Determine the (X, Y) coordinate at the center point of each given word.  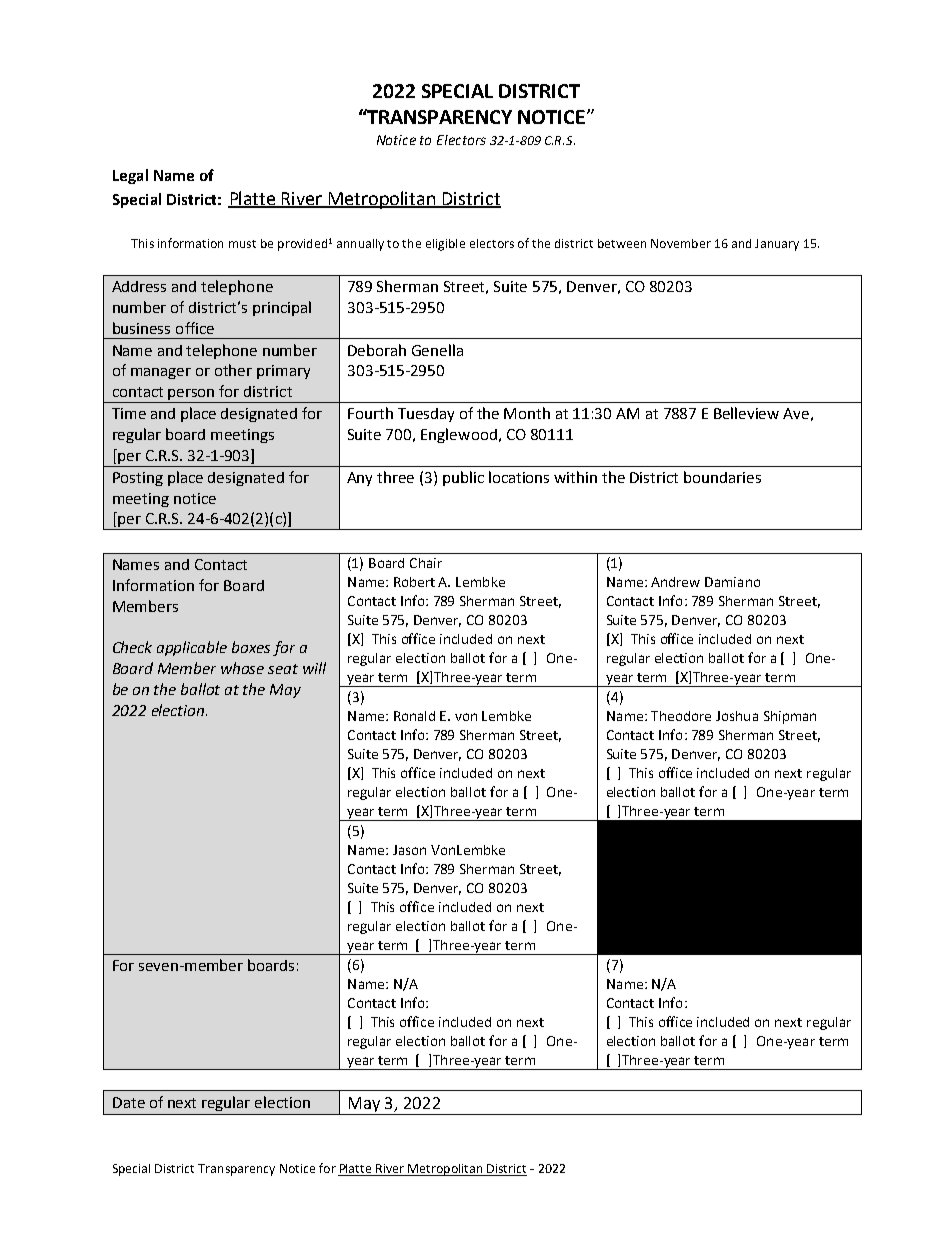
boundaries (722, 477)
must (242, 244)
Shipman (790, 717)
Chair (426, 563)
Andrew (675, 582)
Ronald (414, 716)
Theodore (681, 716)
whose (242, 668)
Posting (138, 479)
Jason (409, 850)
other (233, 370)
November (681, 243)
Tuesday (426, 415)
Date (129, 1102)
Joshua (737, 716)
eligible (445, 245)
